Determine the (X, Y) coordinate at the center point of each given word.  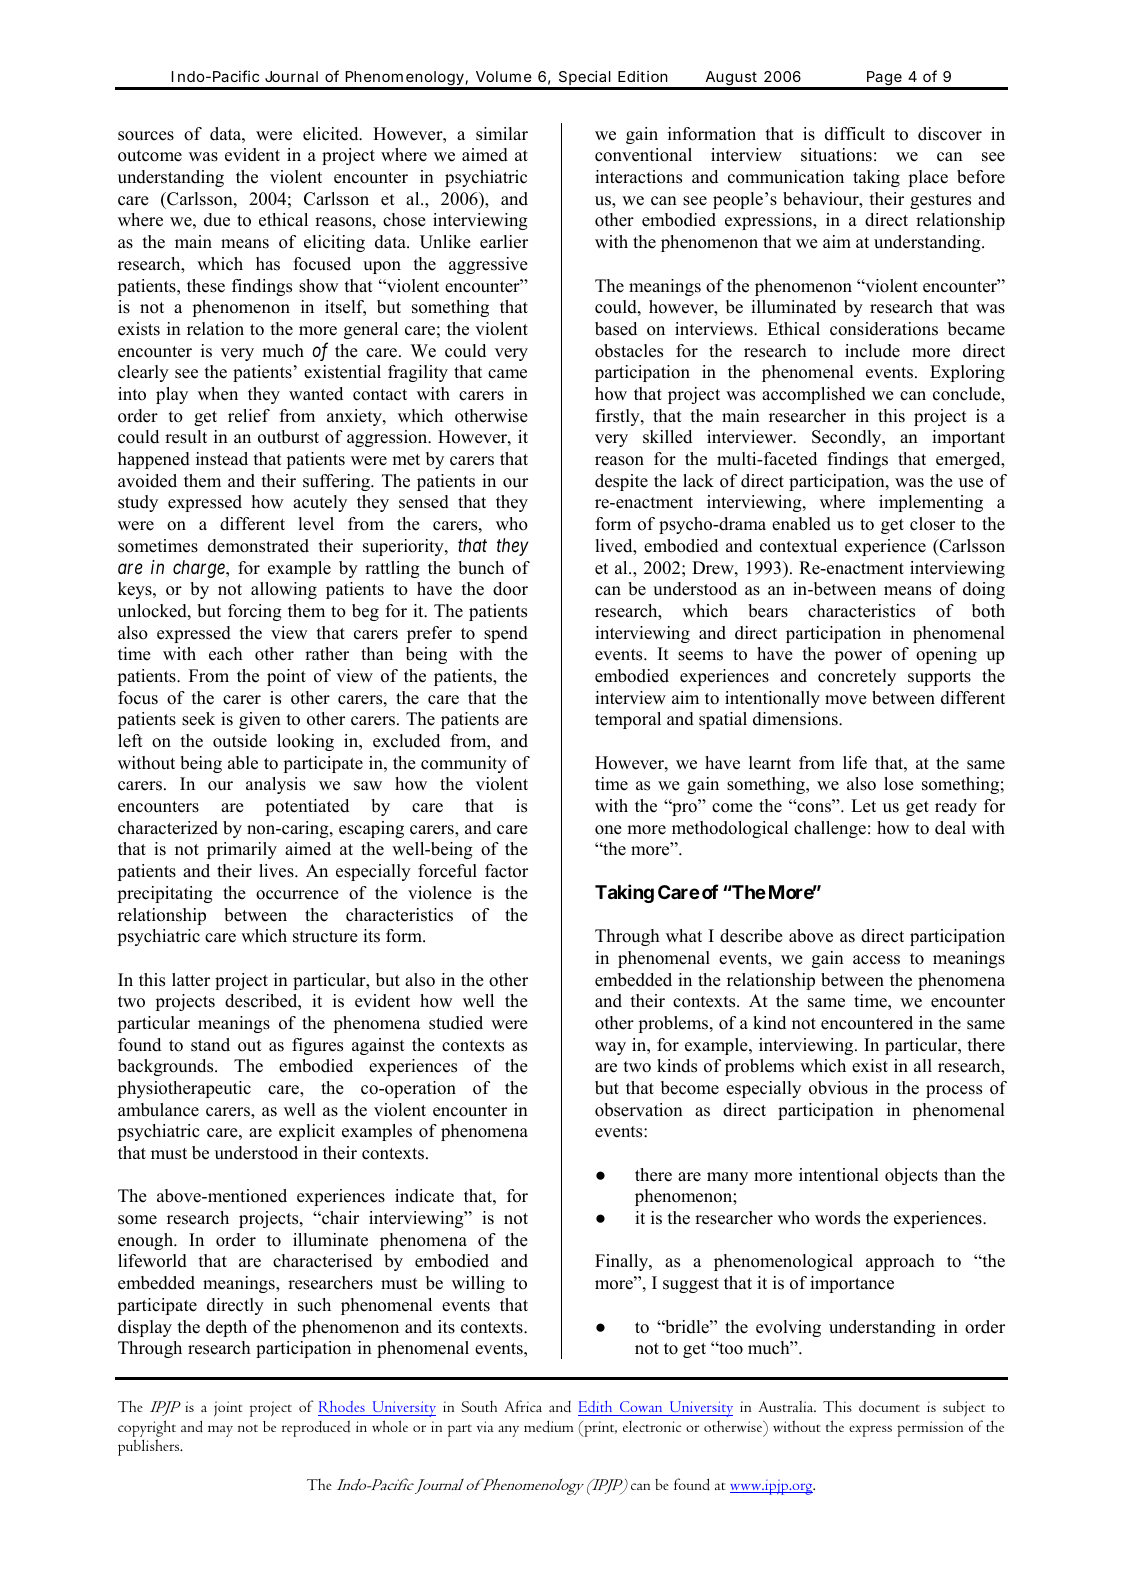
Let (863, 806)
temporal (628, 720)
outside (240, 741)
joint (228, 1409)
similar (502, 134)
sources (146, 136)
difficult (855, 134)
